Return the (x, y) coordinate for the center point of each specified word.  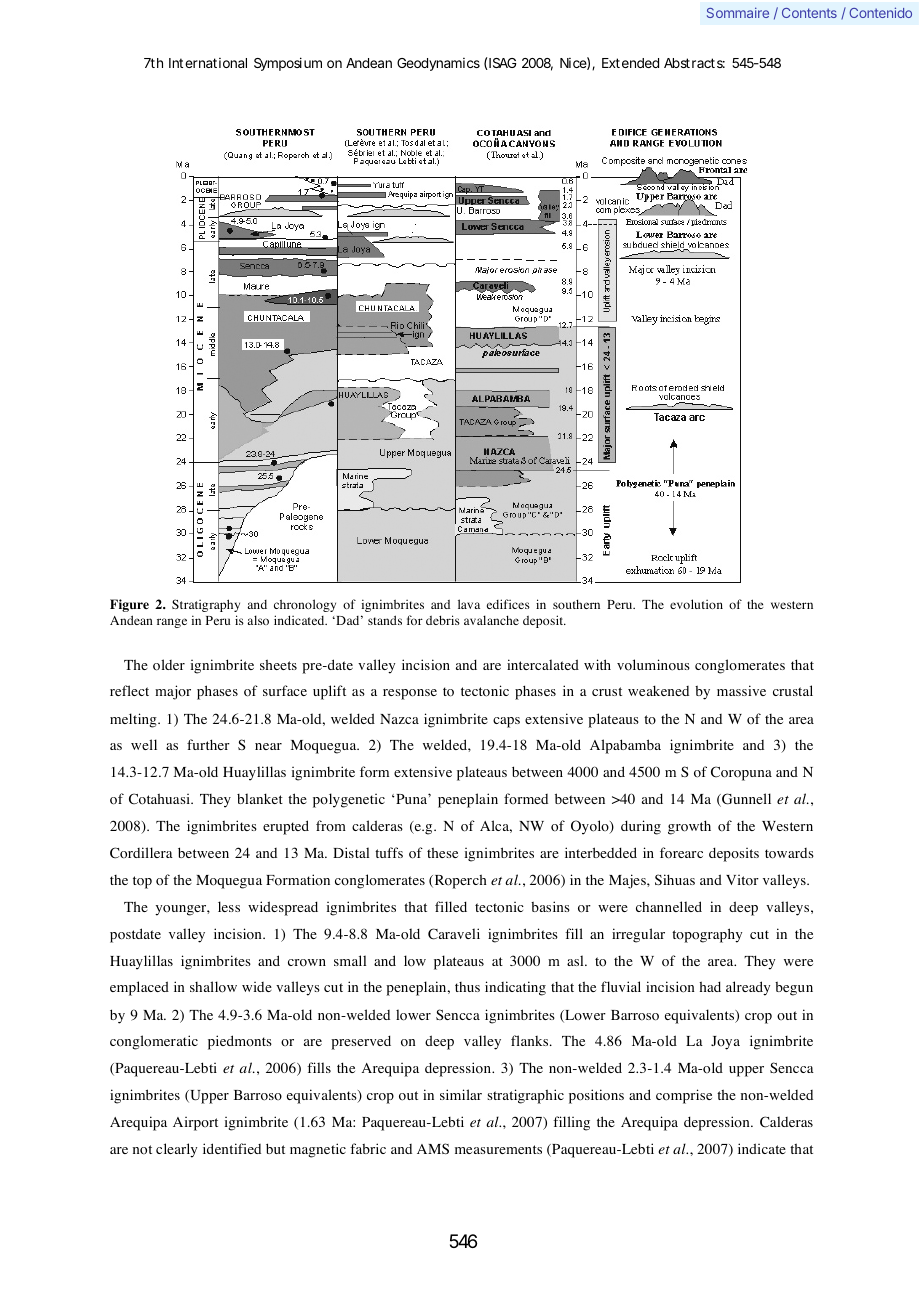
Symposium (288, 64)
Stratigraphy (206, 605)
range (172, 623)
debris (443, 620)
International (208, 63)
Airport (195, 1124)
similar (461, 1094)
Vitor (742, 880)
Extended (630, 63)
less (229, 906)
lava (469, 604)
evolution (696, 604)
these (442, 852)
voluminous (653, 665)
